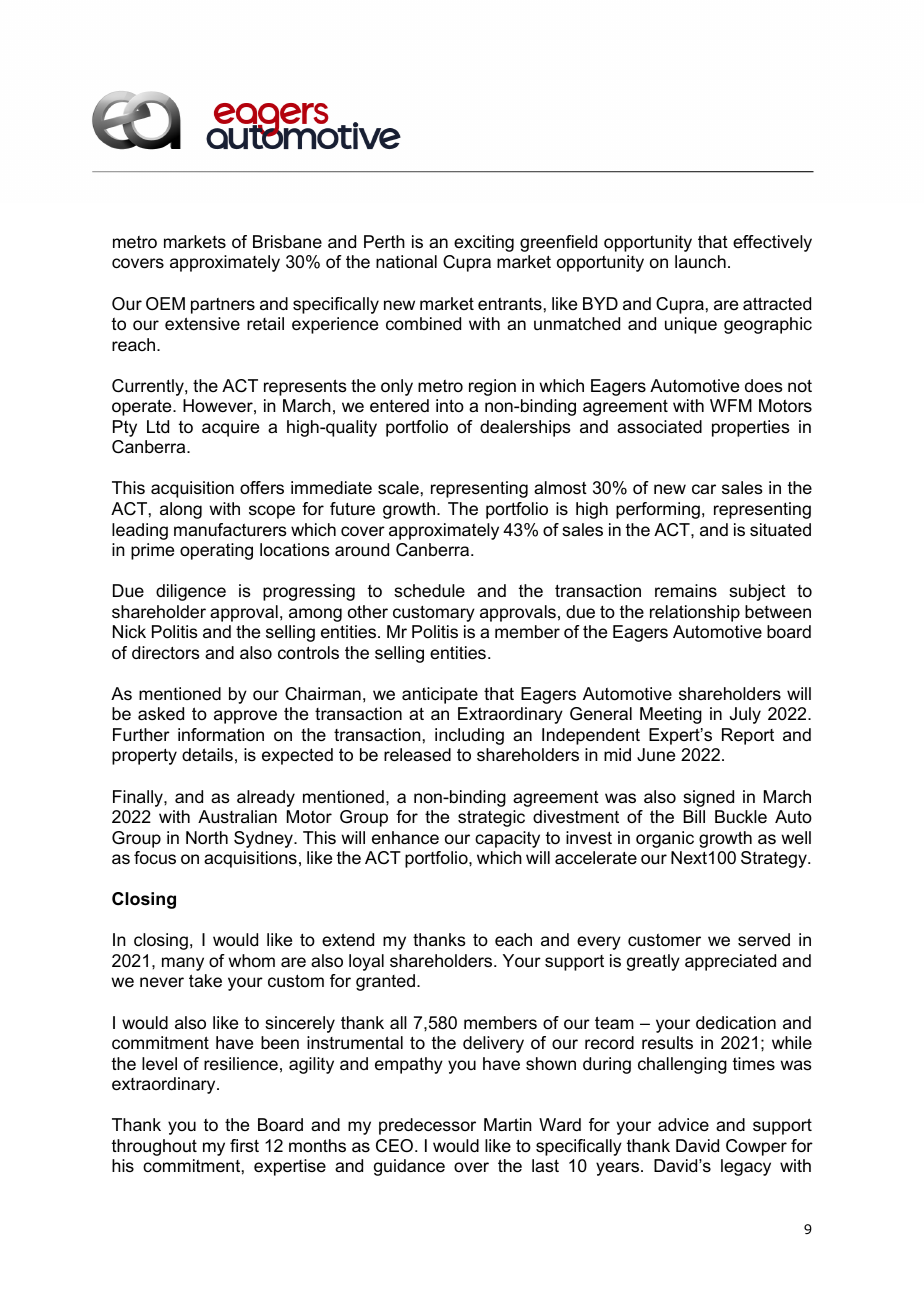 The image size is (924, 1308). What do you see at coordinates (756, 1147) in the screenshot?
I see `Cowper` at bounding box center [756, 1147].
